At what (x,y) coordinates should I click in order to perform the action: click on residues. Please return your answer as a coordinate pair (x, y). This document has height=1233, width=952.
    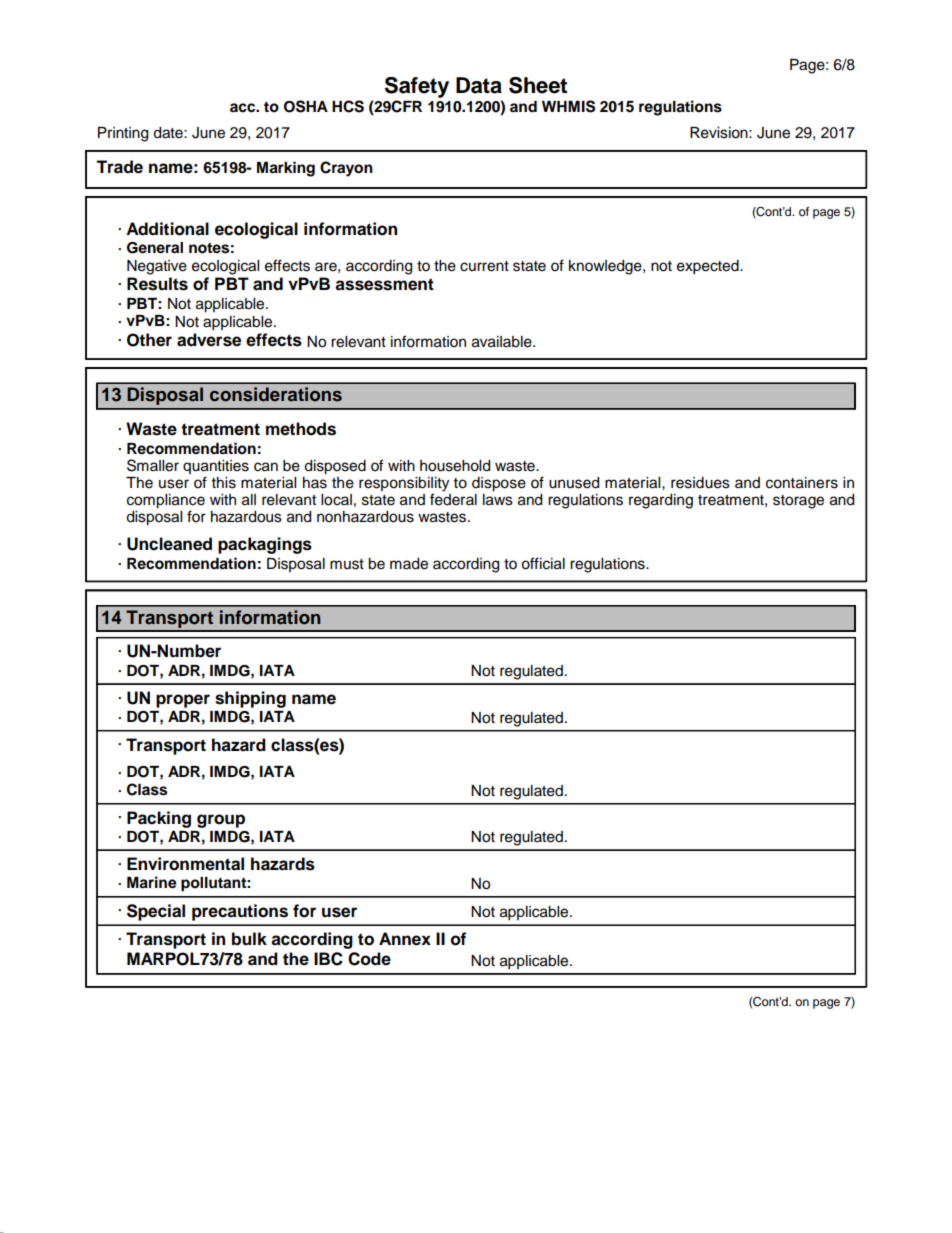
    Looking at the image, I should click on (700, 483).
